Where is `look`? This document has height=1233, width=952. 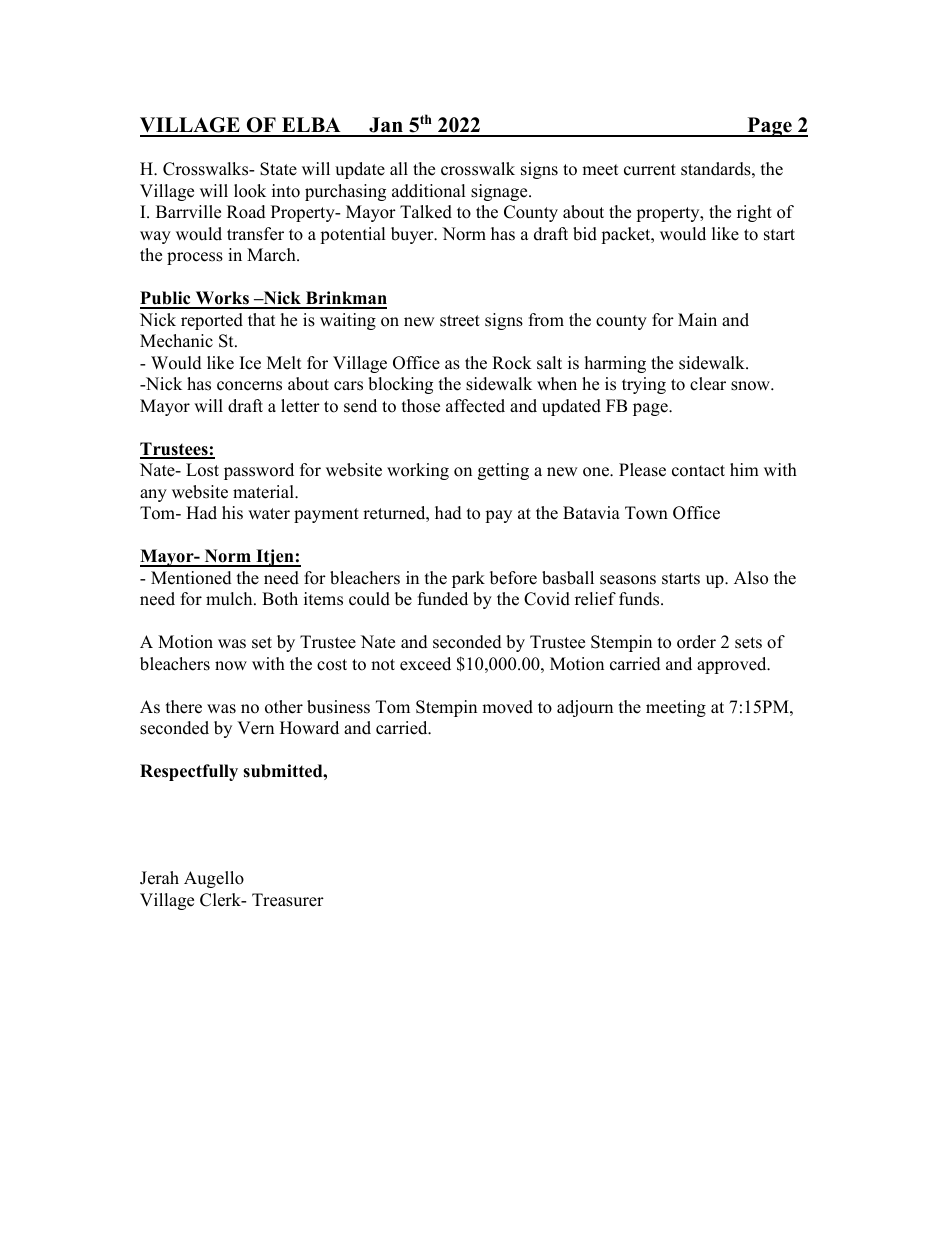
look is located at coordinates (250, 191).
